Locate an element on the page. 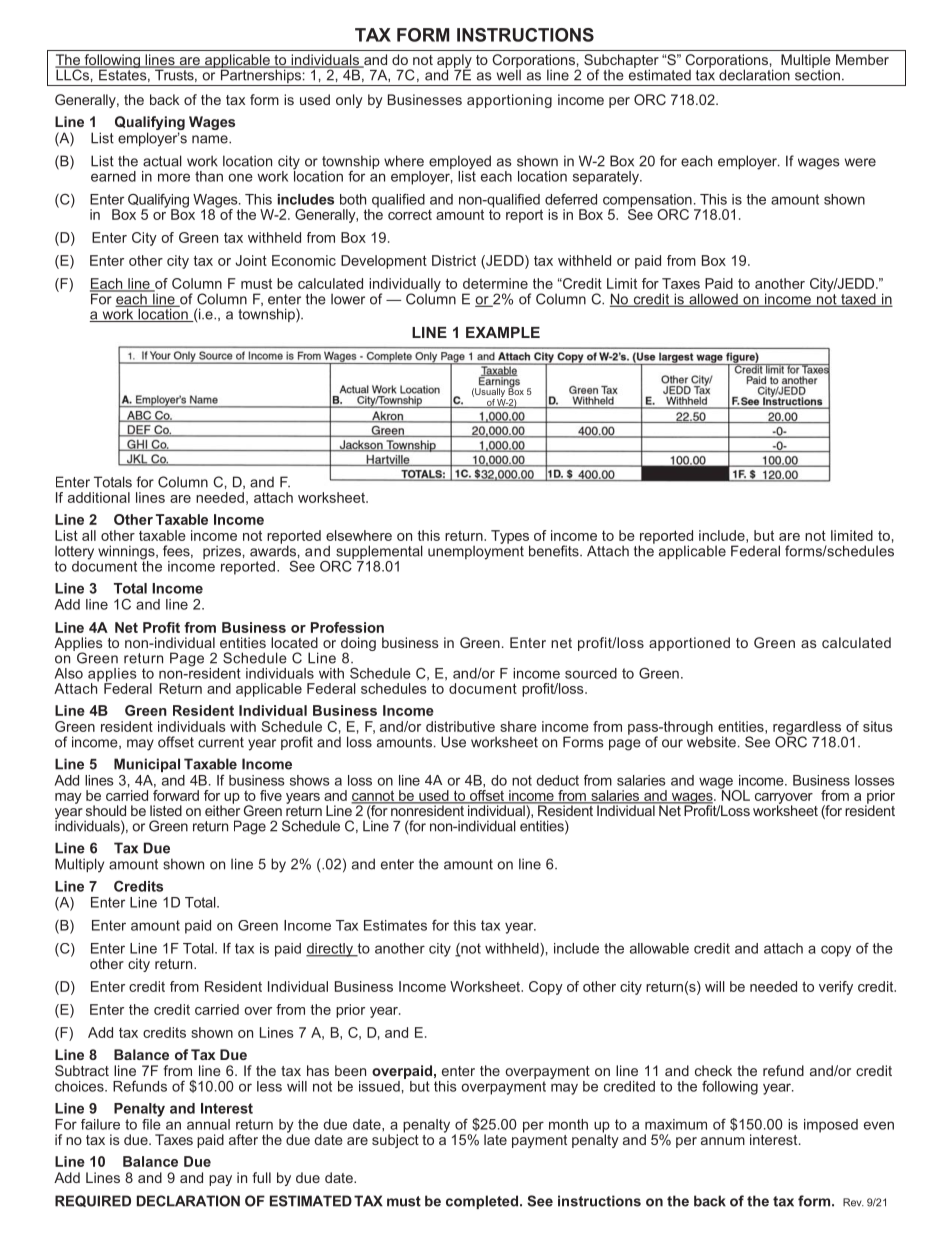 The height and width of the document is (1233, 952). forward is located at coordinates (176, 794).
